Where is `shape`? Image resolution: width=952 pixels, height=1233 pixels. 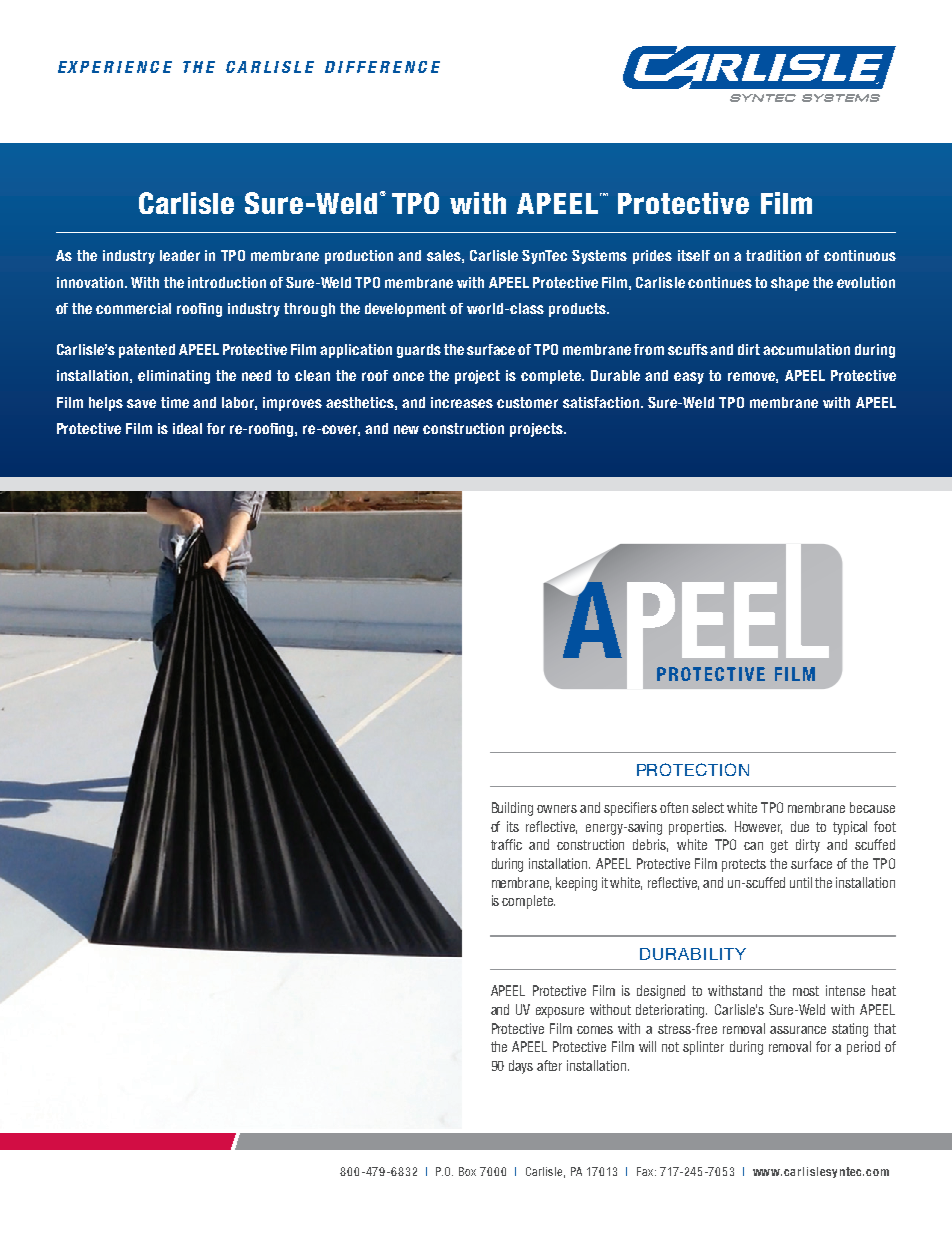
shape is located at coordinates (790, 284).
